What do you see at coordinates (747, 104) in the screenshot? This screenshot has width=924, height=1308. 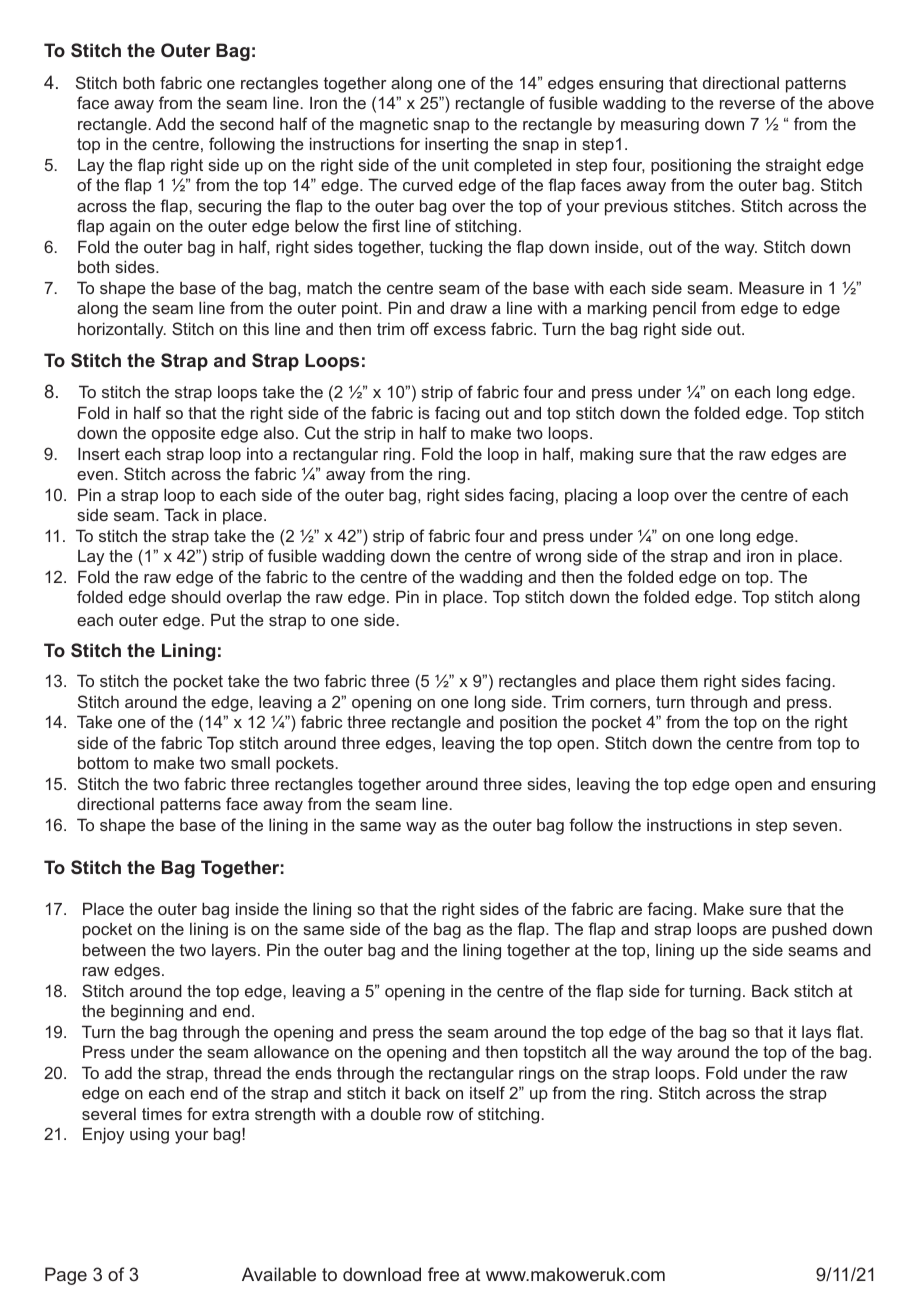 I see `reverse` at bounding box center [747, 104].
